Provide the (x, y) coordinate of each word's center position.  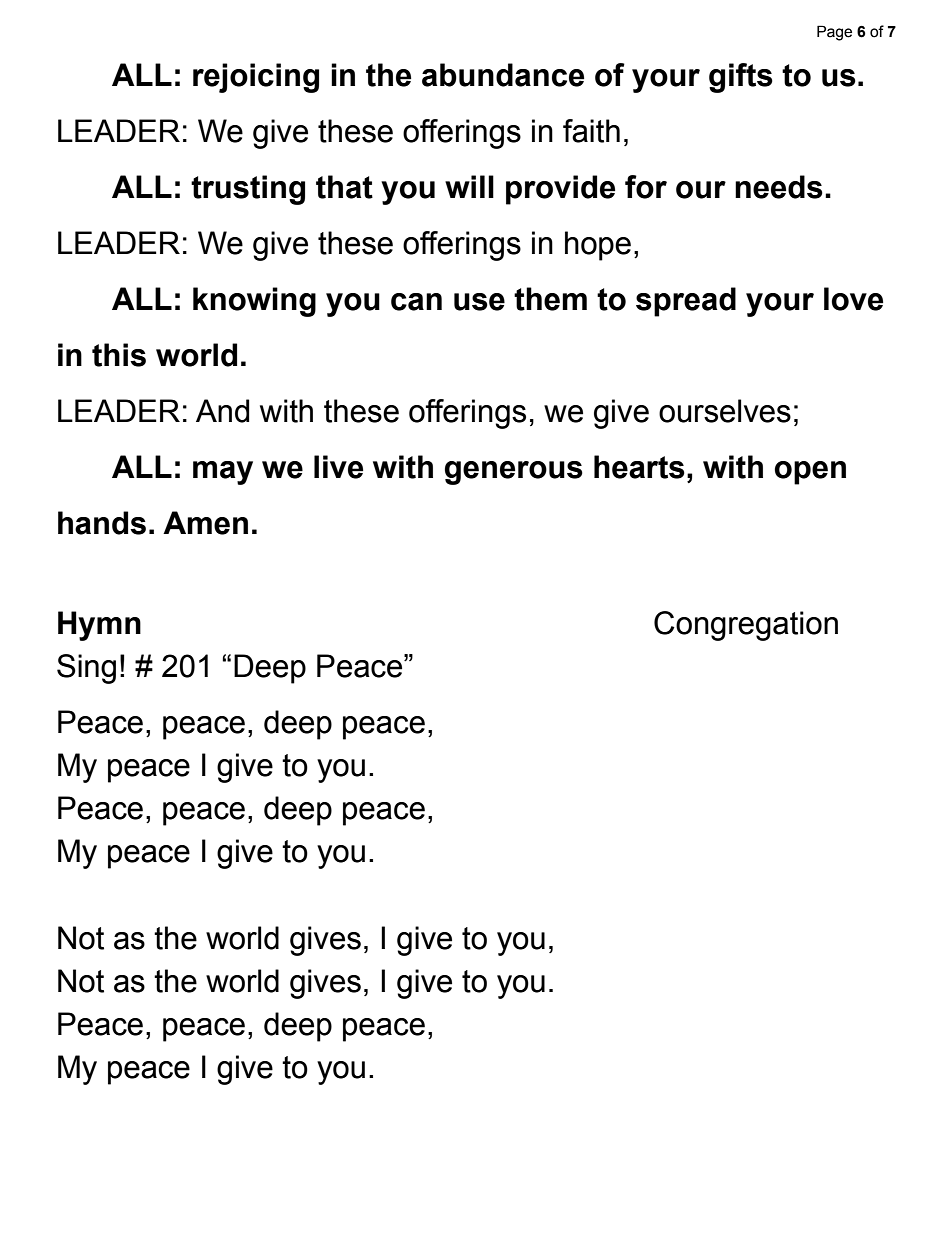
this (119, 355)
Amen (205, 523)
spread (686, 302)
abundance (503, 75)
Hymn (99, 626)
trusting (248, 190)
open (810, 473)
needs (779, 187)
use (479, 302)
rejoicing (256, 78)
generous (514, 473)
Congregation (746, 626)
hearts (639, 467)
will (469, 186)
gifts (741, 78)
